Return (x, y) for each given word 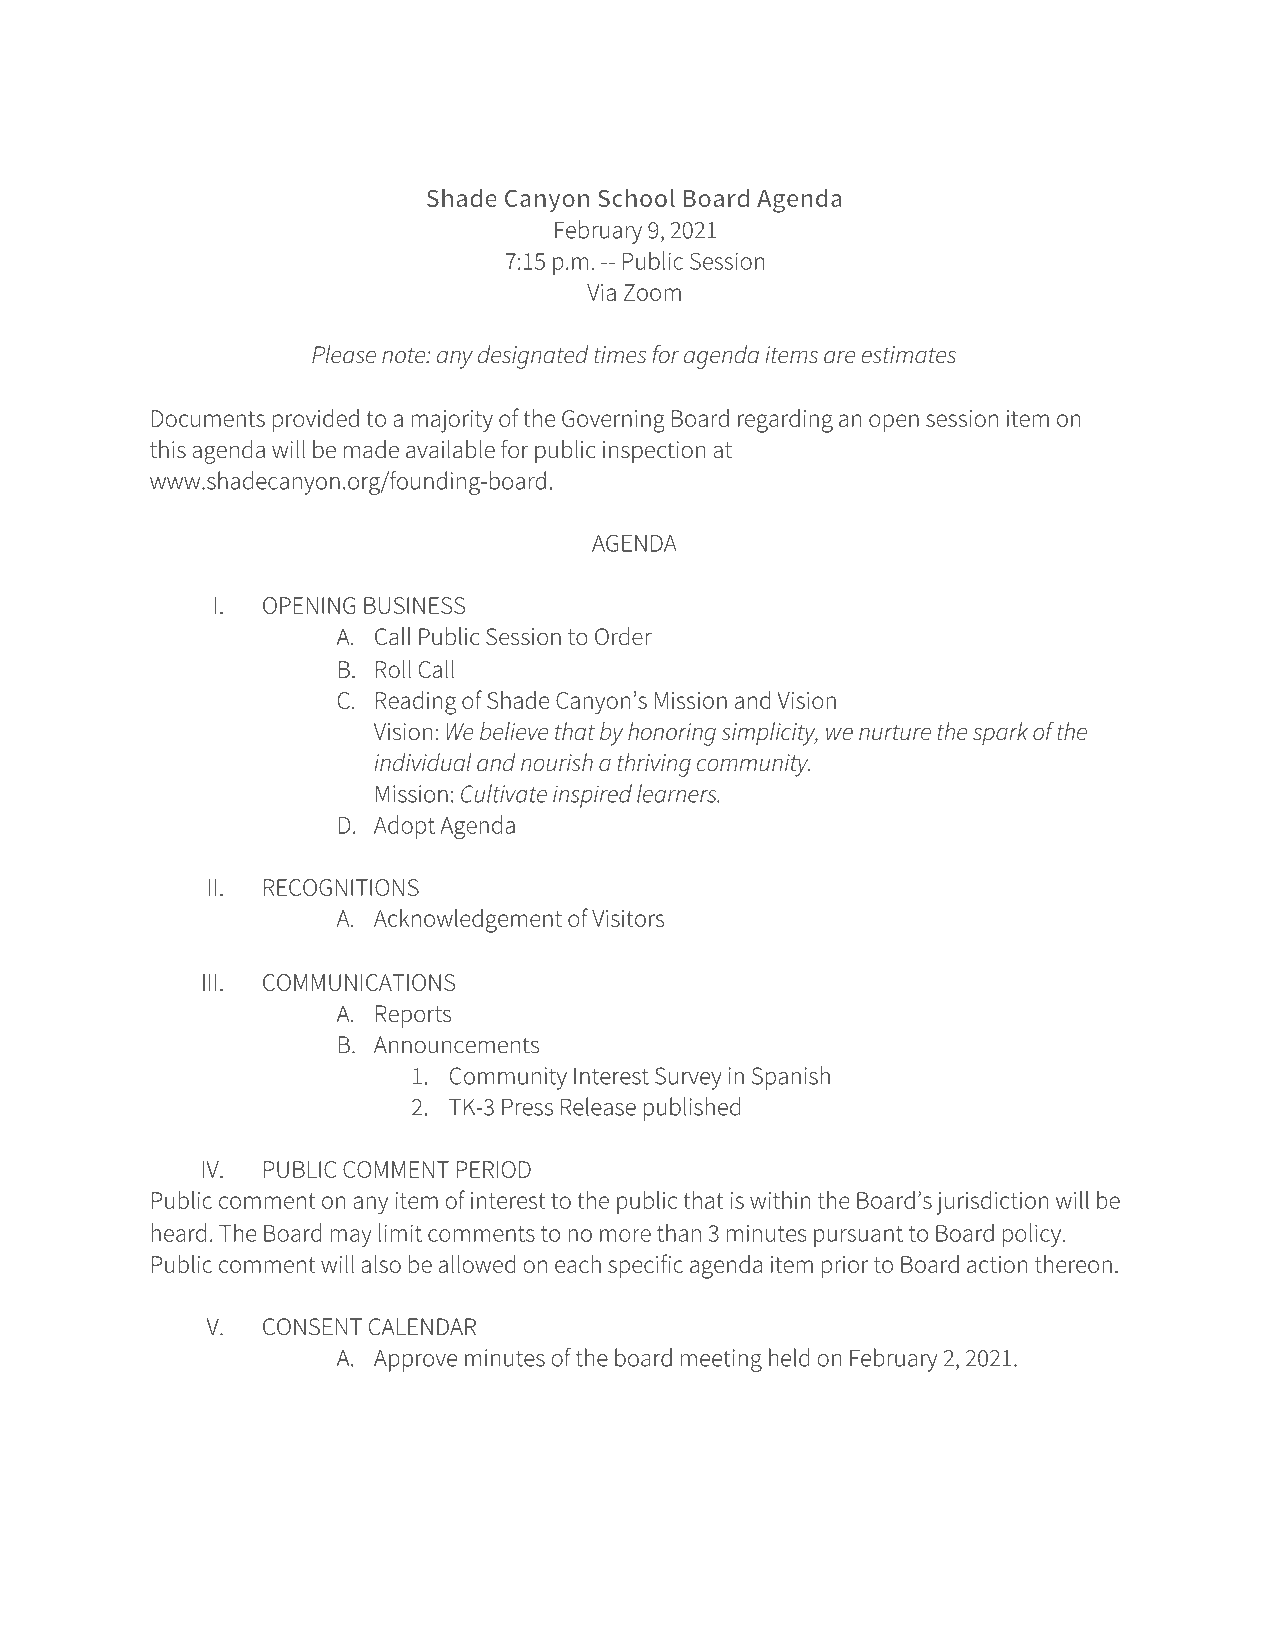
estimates (909, 355)
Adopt (404, 827)
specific (645, 1266)
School (636, 198)
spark (1000, 734)
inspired (592, 796)
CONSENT (312, 1327)
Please (344, 354)
